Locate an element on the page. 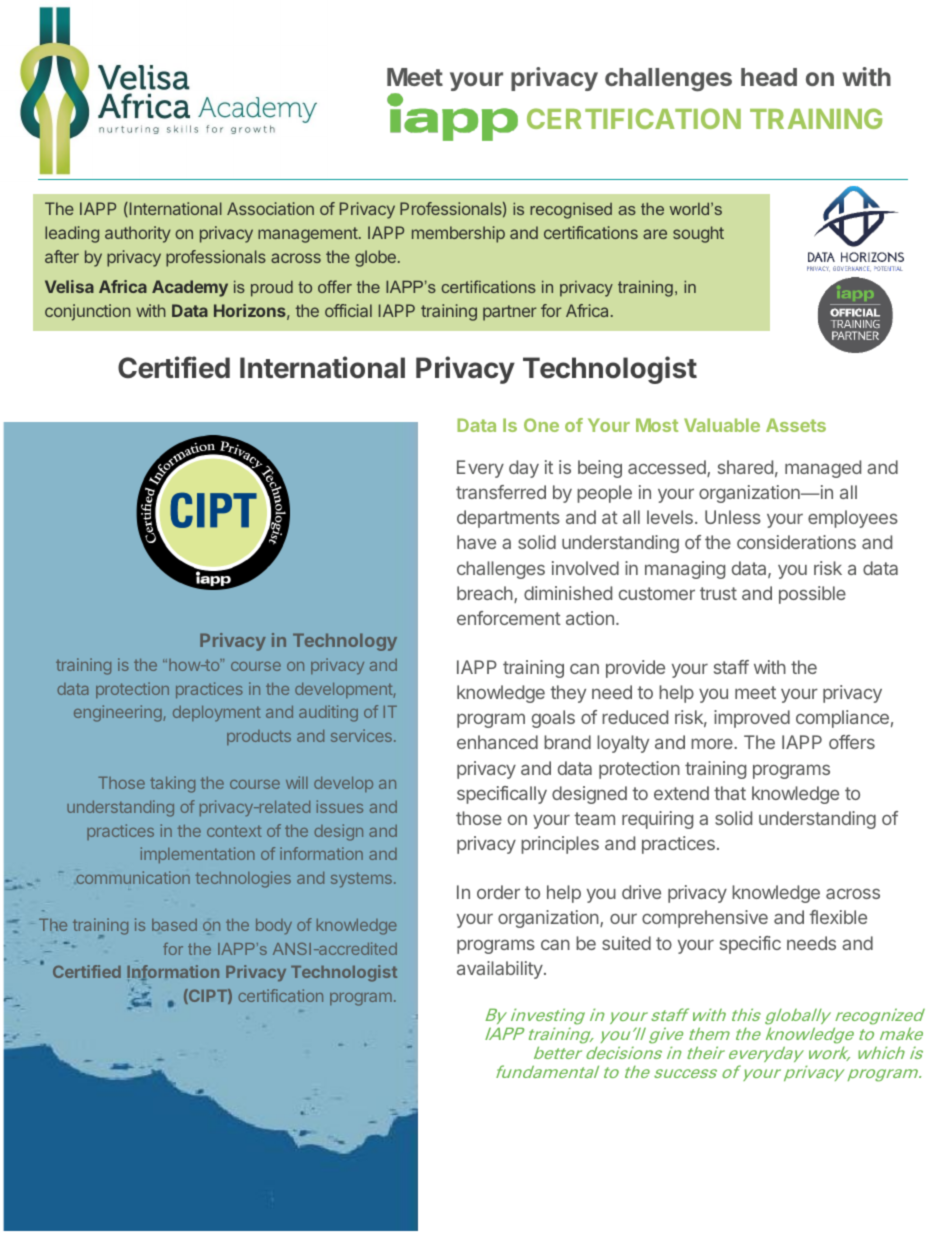 The width and height of the document is (952, 1233). comprehensive is located at coordinates (705, 919).
